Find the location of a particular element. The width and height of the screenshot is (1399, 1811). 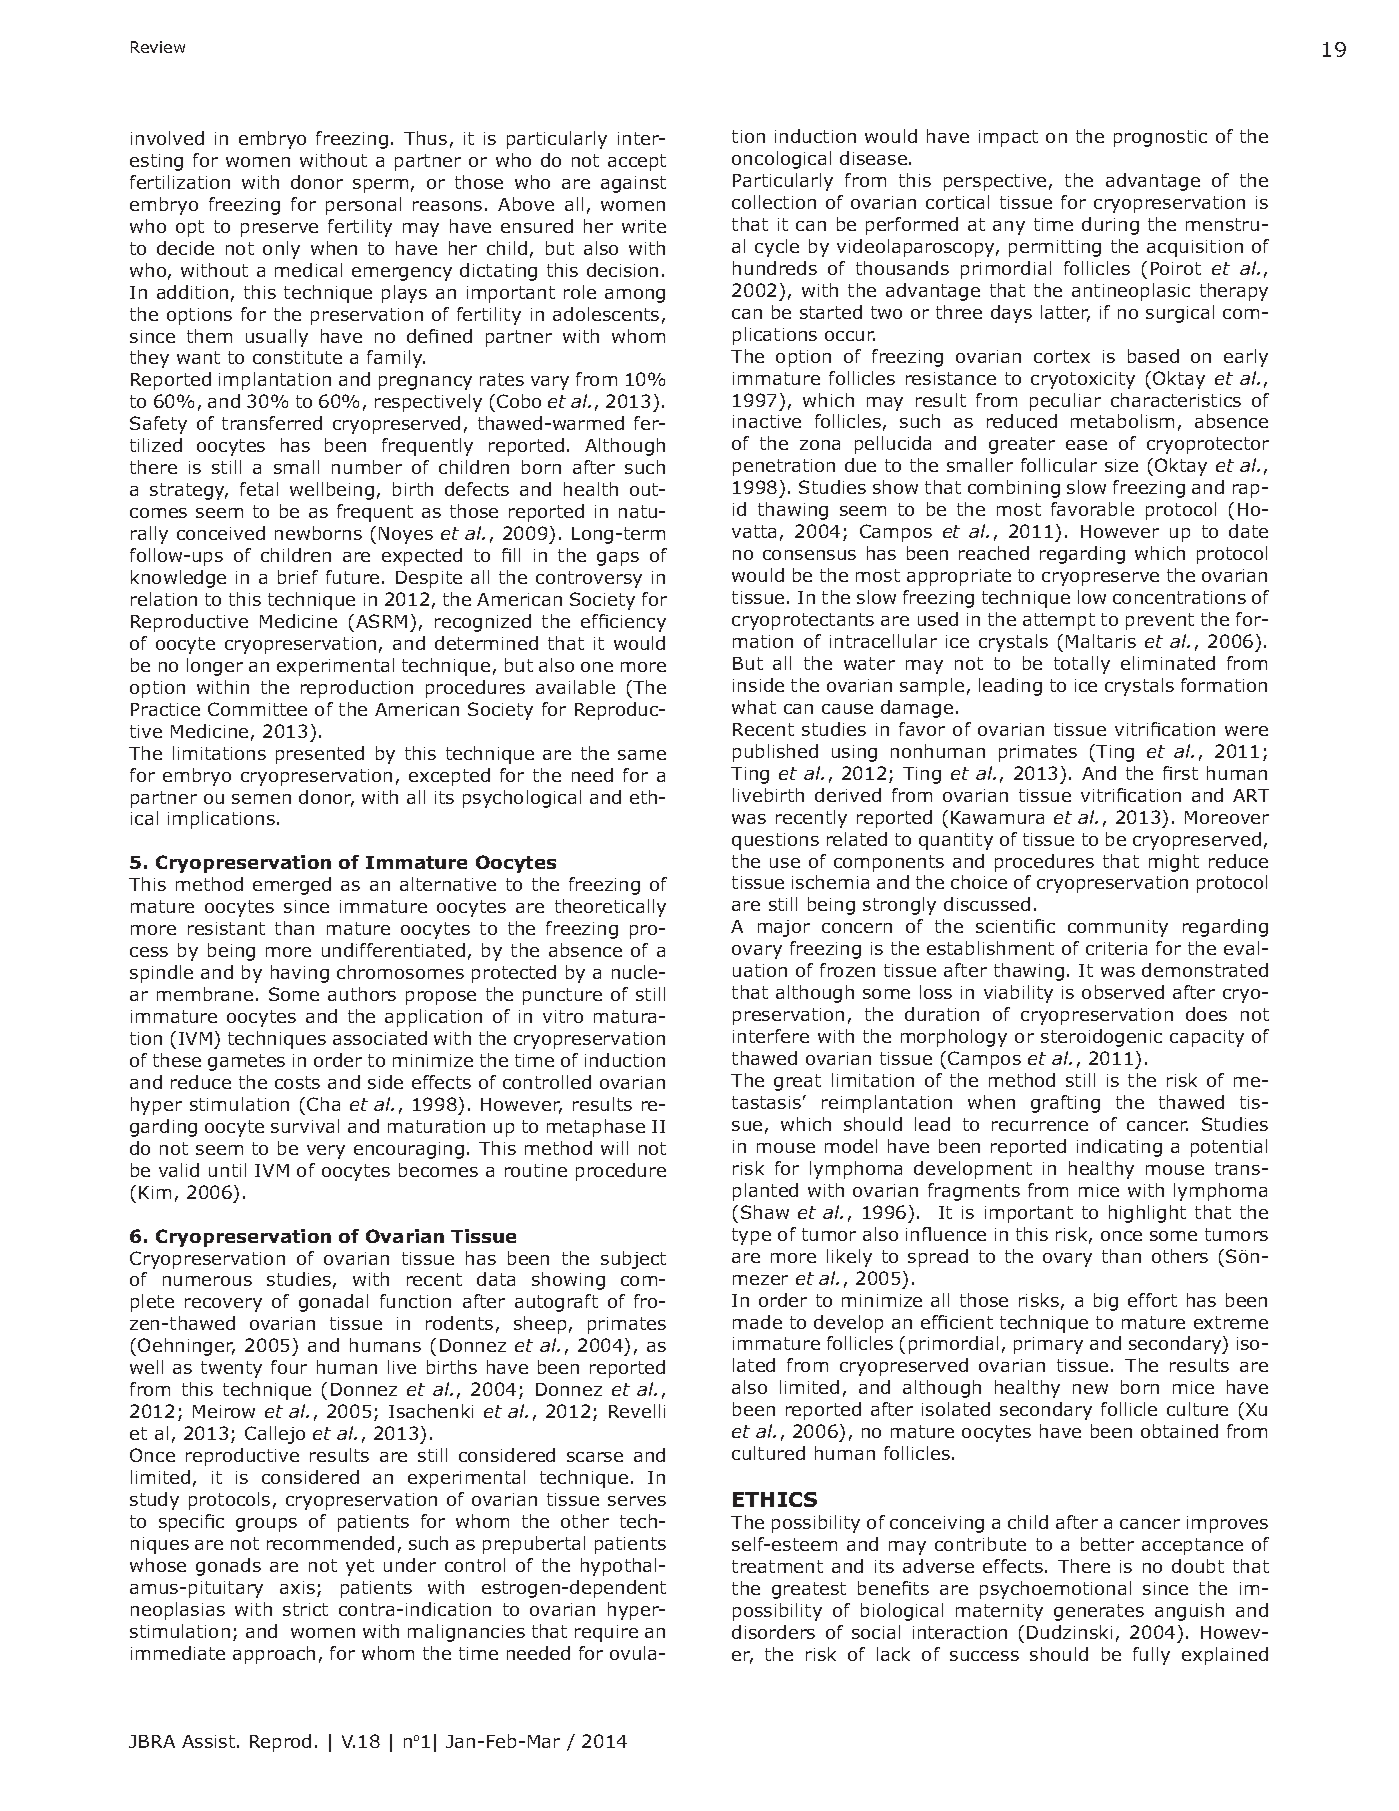

against is located at coordinates (633, 184).
